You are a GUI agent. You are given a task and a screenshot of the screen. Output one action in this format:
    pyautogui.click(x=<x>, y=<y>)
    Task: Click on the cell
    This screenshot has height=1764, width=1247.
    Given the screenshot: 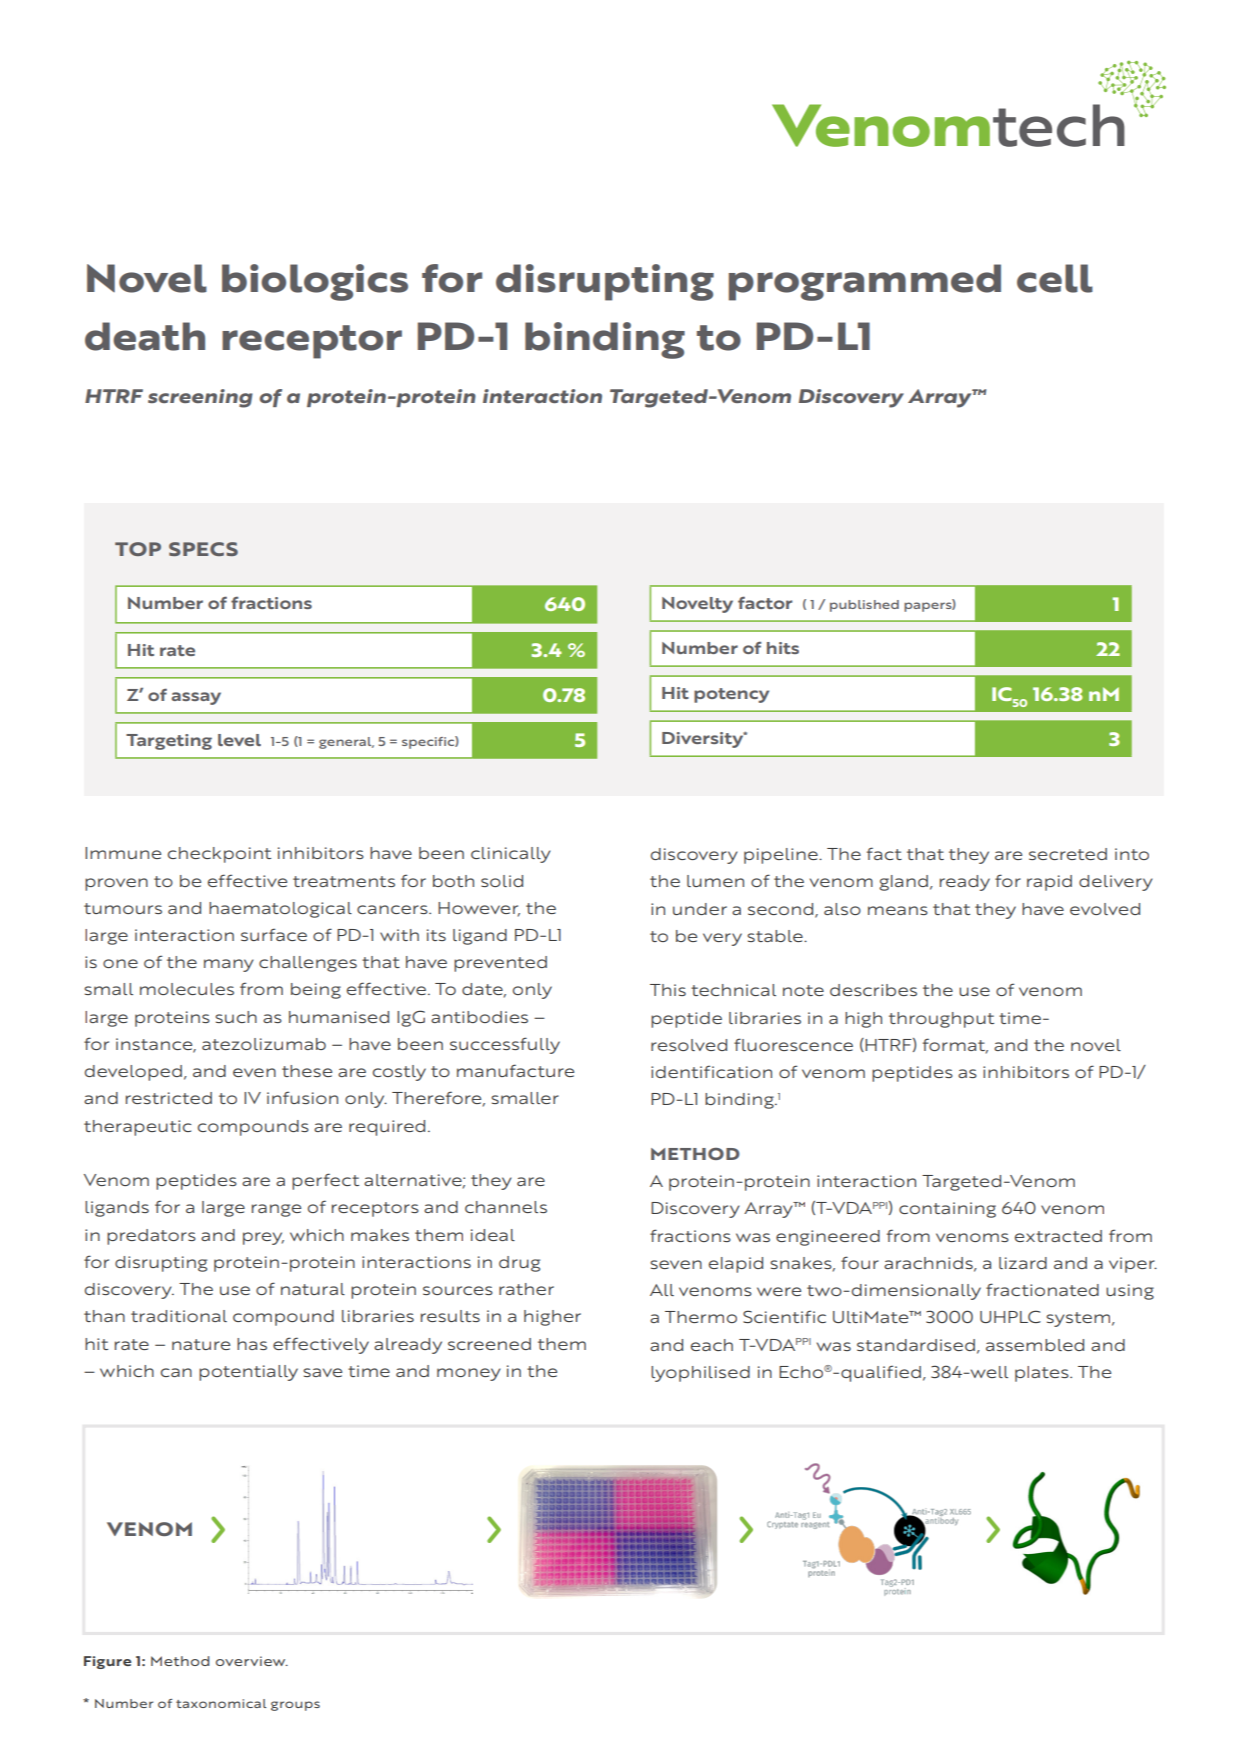 What is the action you would take?
    pyautogui.click(x=1055, y=278)
